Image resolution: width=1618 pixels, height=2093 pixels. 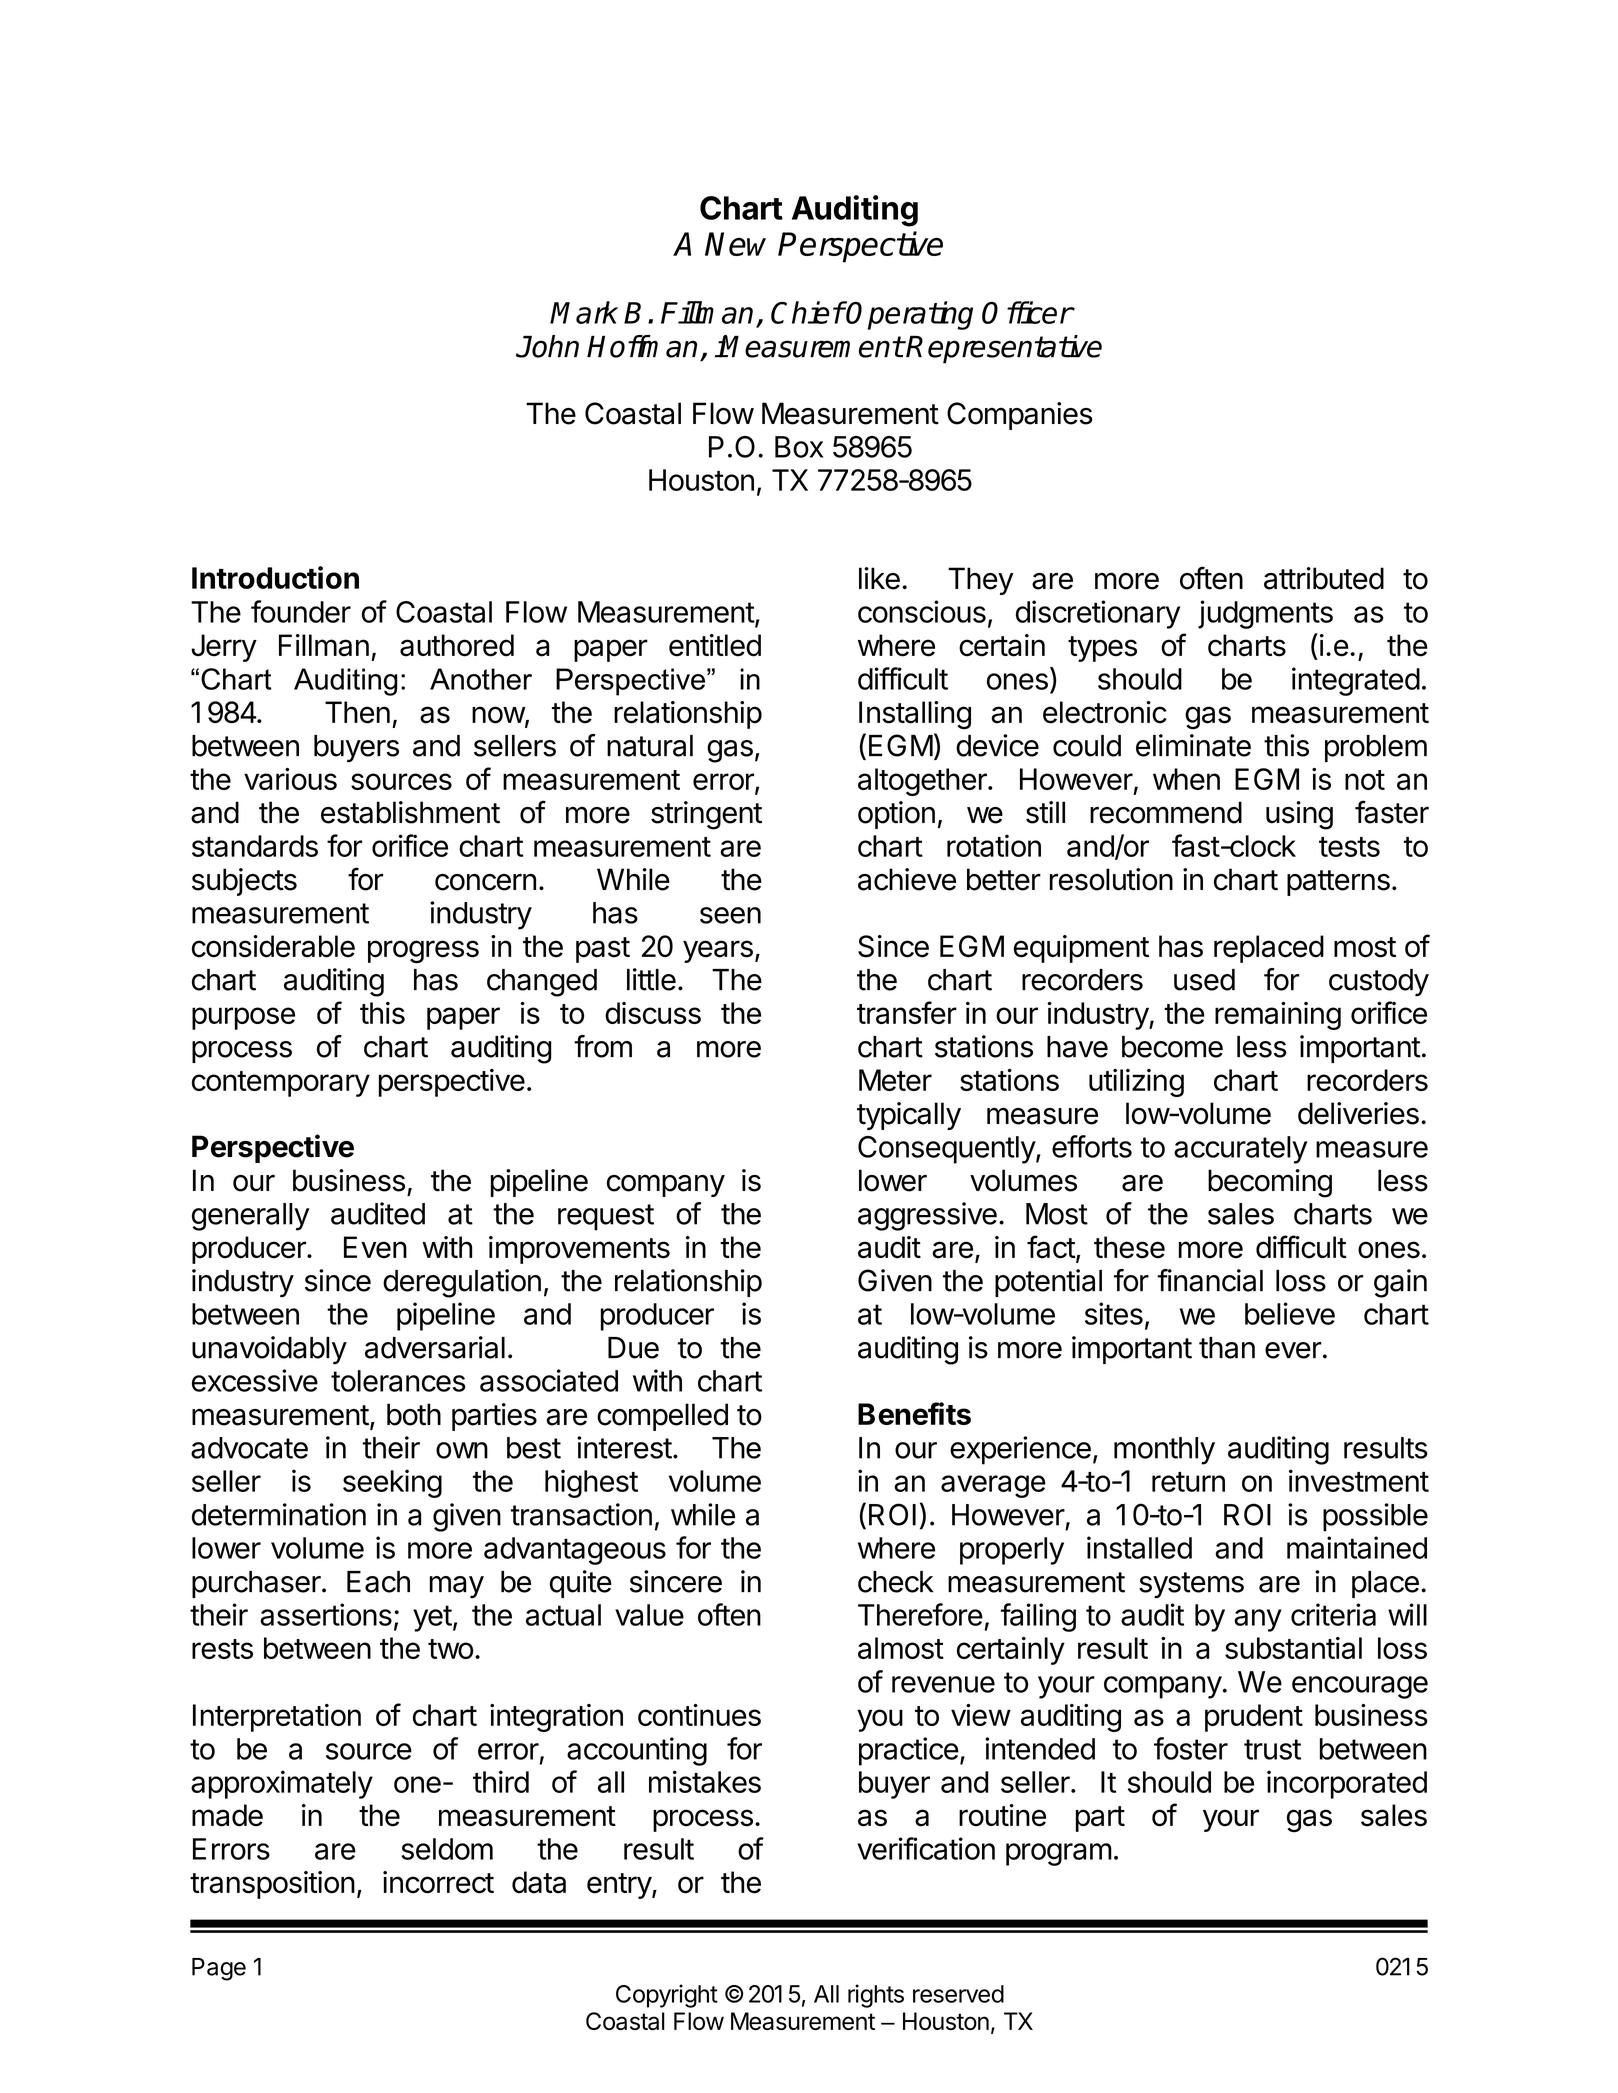 What do you see at coordinates (1338, 883) in the screenshot?
I see `patterns` at bounding box center [1338, 883].
